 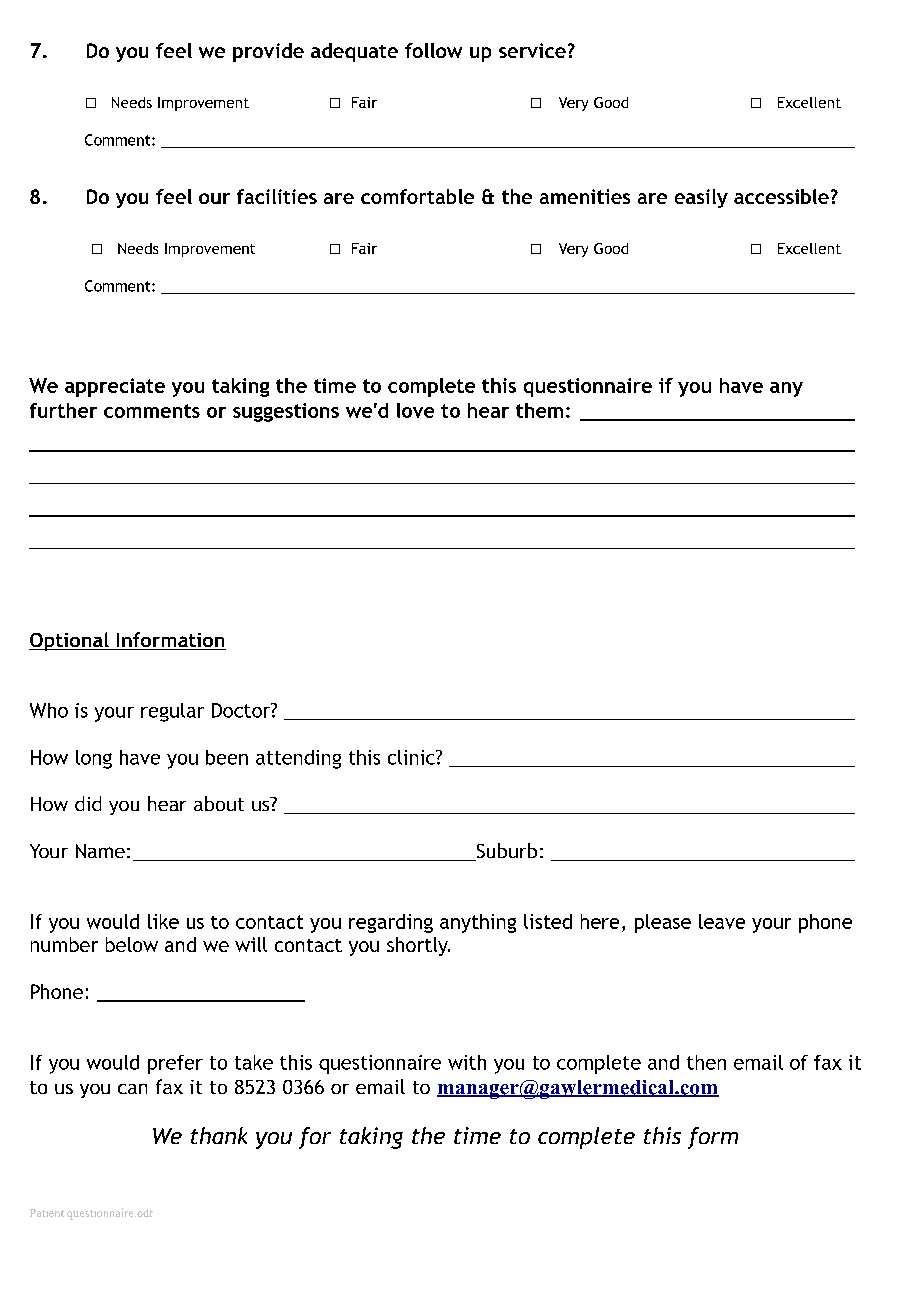 What do you see at coordinates (701, 198) in the screenshot?
I see `easily` at bounding box center [701, 198].
